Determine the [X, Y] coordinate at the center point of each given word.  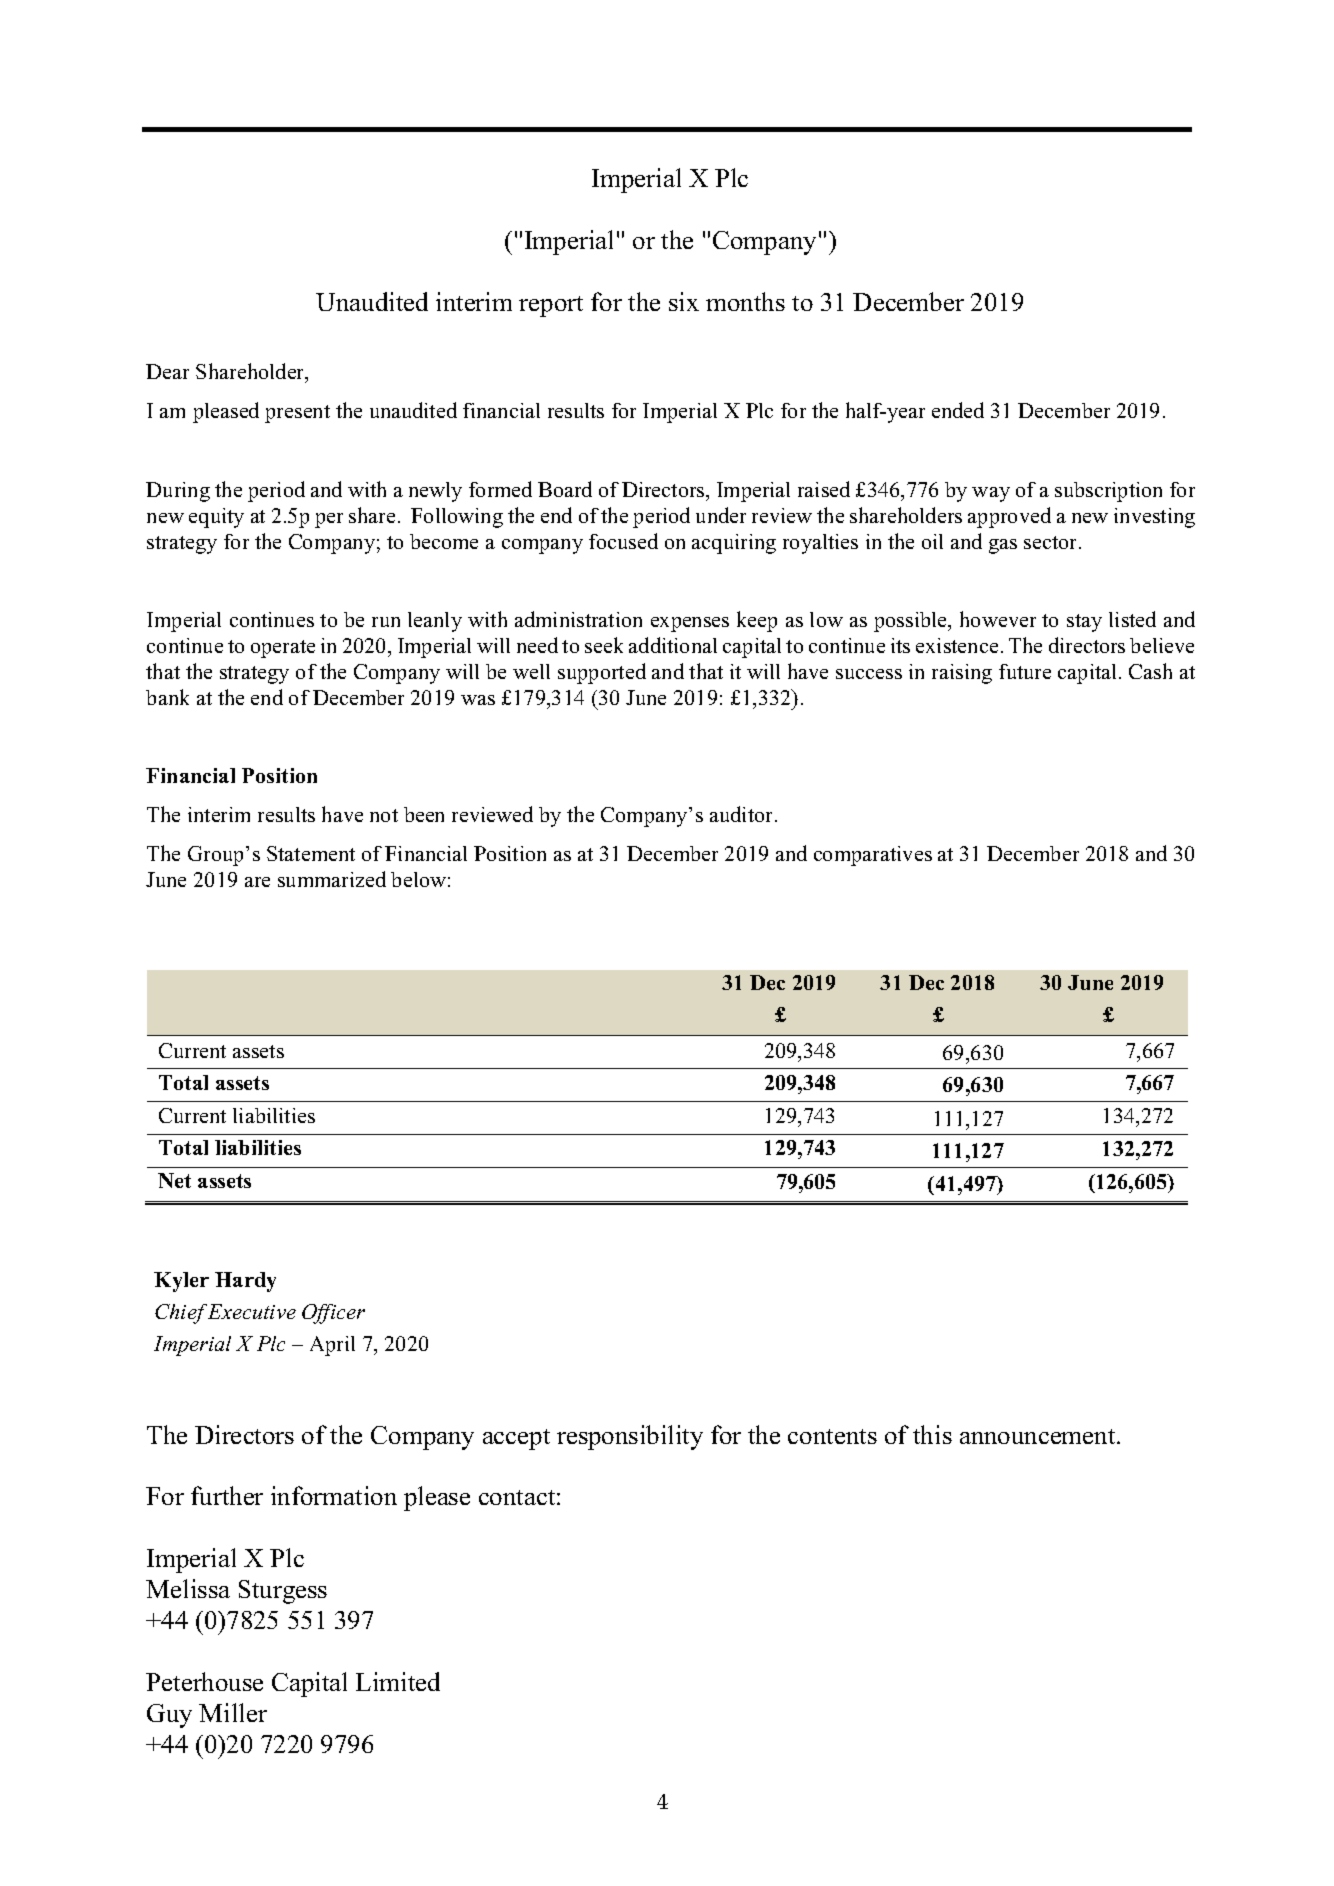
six [684, 301]
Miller [233, 1712]
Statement [311, 853]
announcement [1039, 1436]
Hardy [245, 1282]
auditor [743, 814]
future [1025, 671]
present [297, 414]
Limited [398, 1681]
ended [958, 410]
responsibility [630, 1437]
